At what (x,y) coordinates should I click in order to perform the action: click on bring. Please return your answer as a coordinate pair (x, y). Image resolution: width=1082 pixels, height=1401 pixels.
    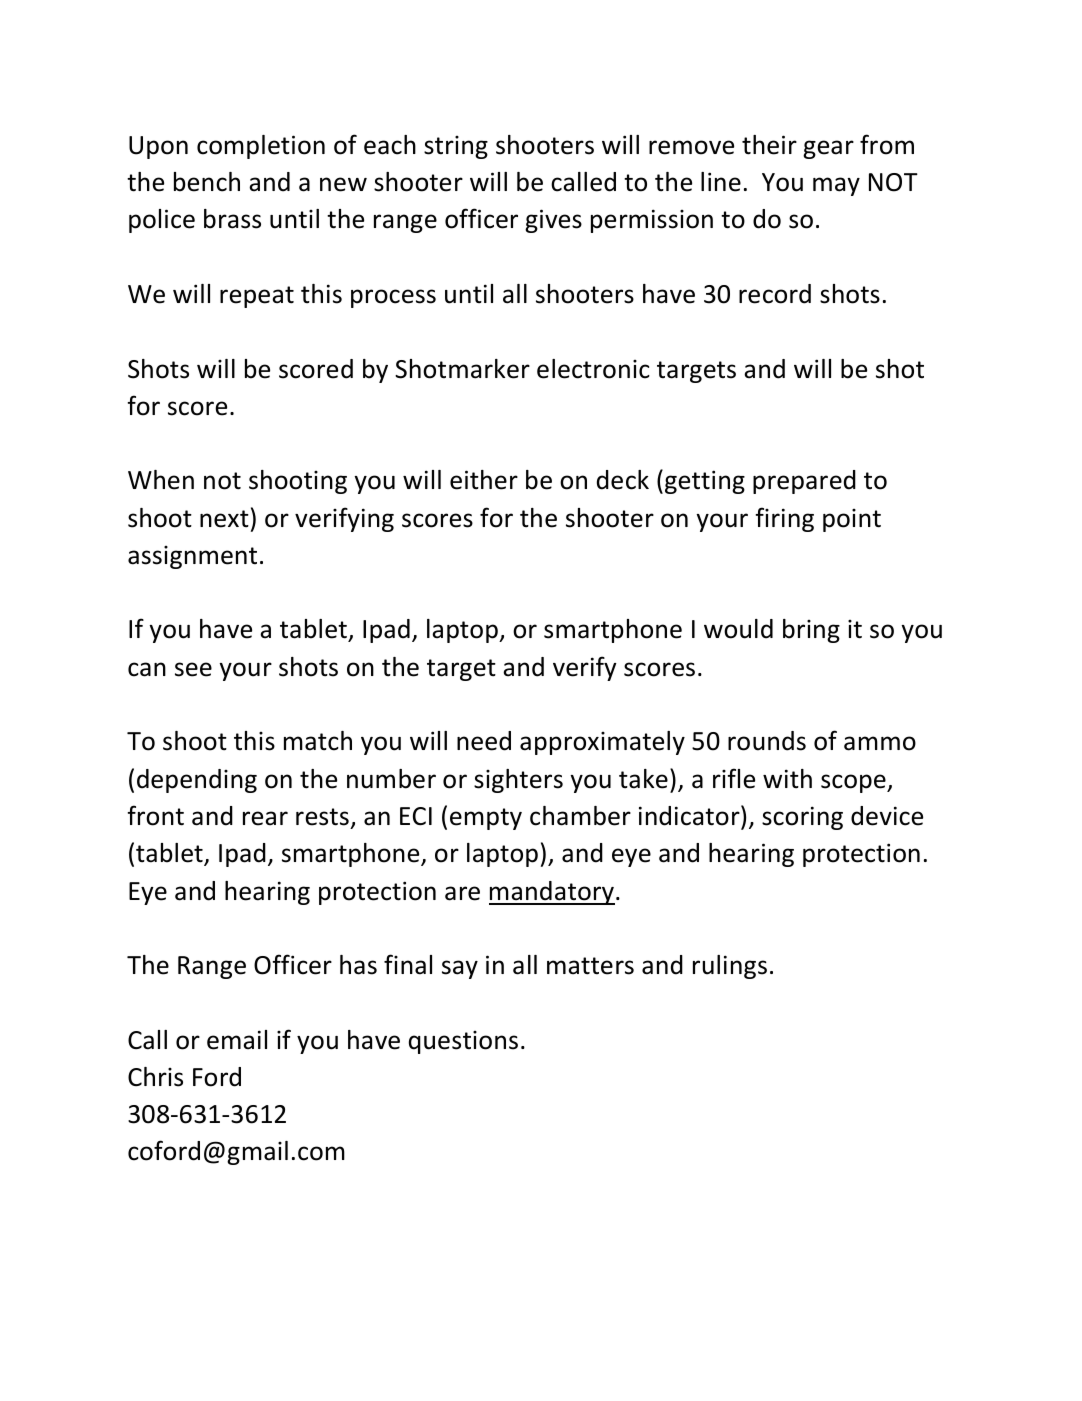
    Looking at the image, I should click on (811, 631).
